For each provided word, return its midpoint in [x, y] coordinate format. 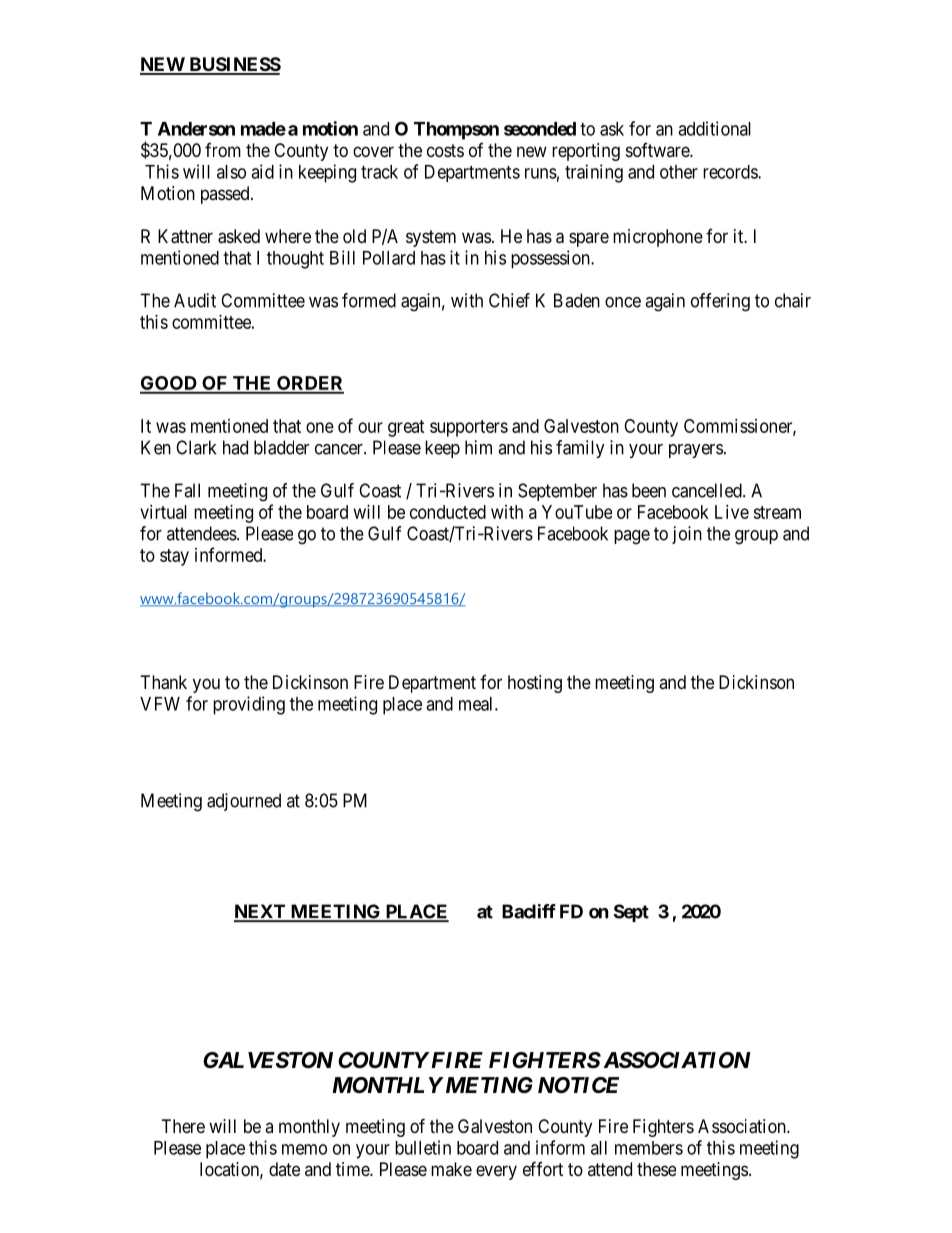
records [731, 172]
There [183, 1126]
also [231, 172]
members [649, 1148]
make [451, 1169]
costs [445, 150]
